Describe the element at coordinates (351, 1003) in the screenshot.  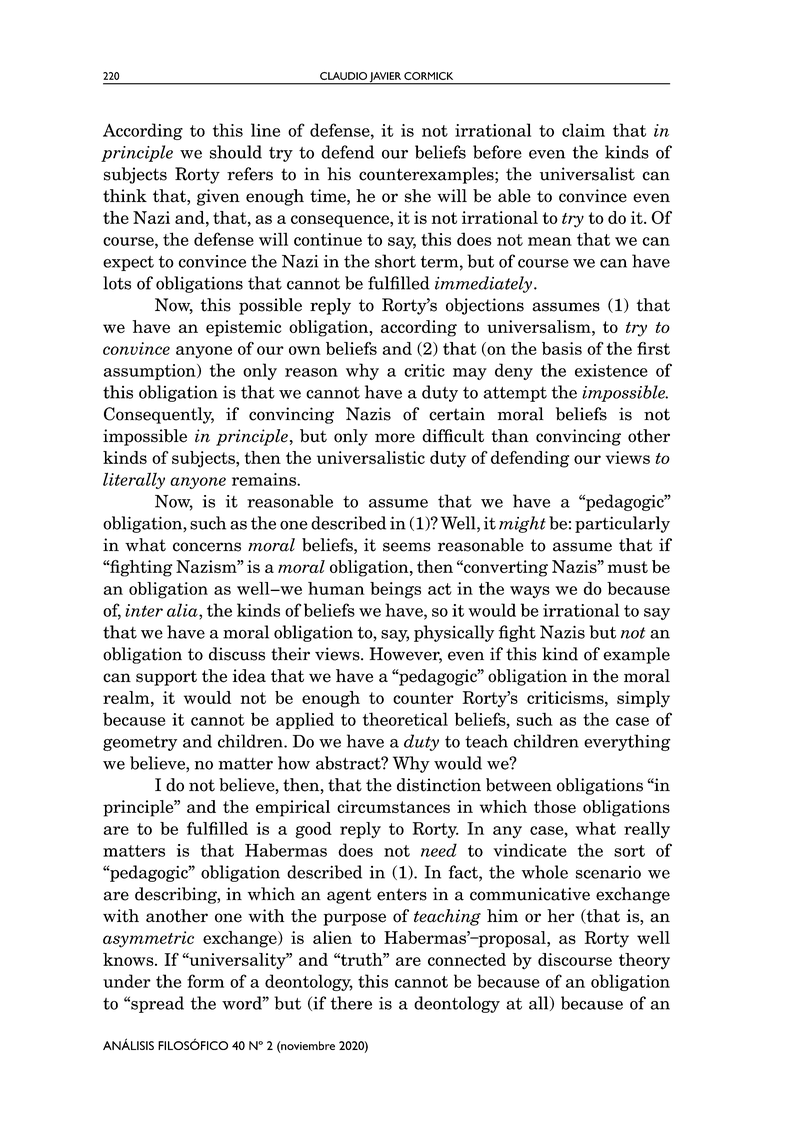
I see `there` at that location.
